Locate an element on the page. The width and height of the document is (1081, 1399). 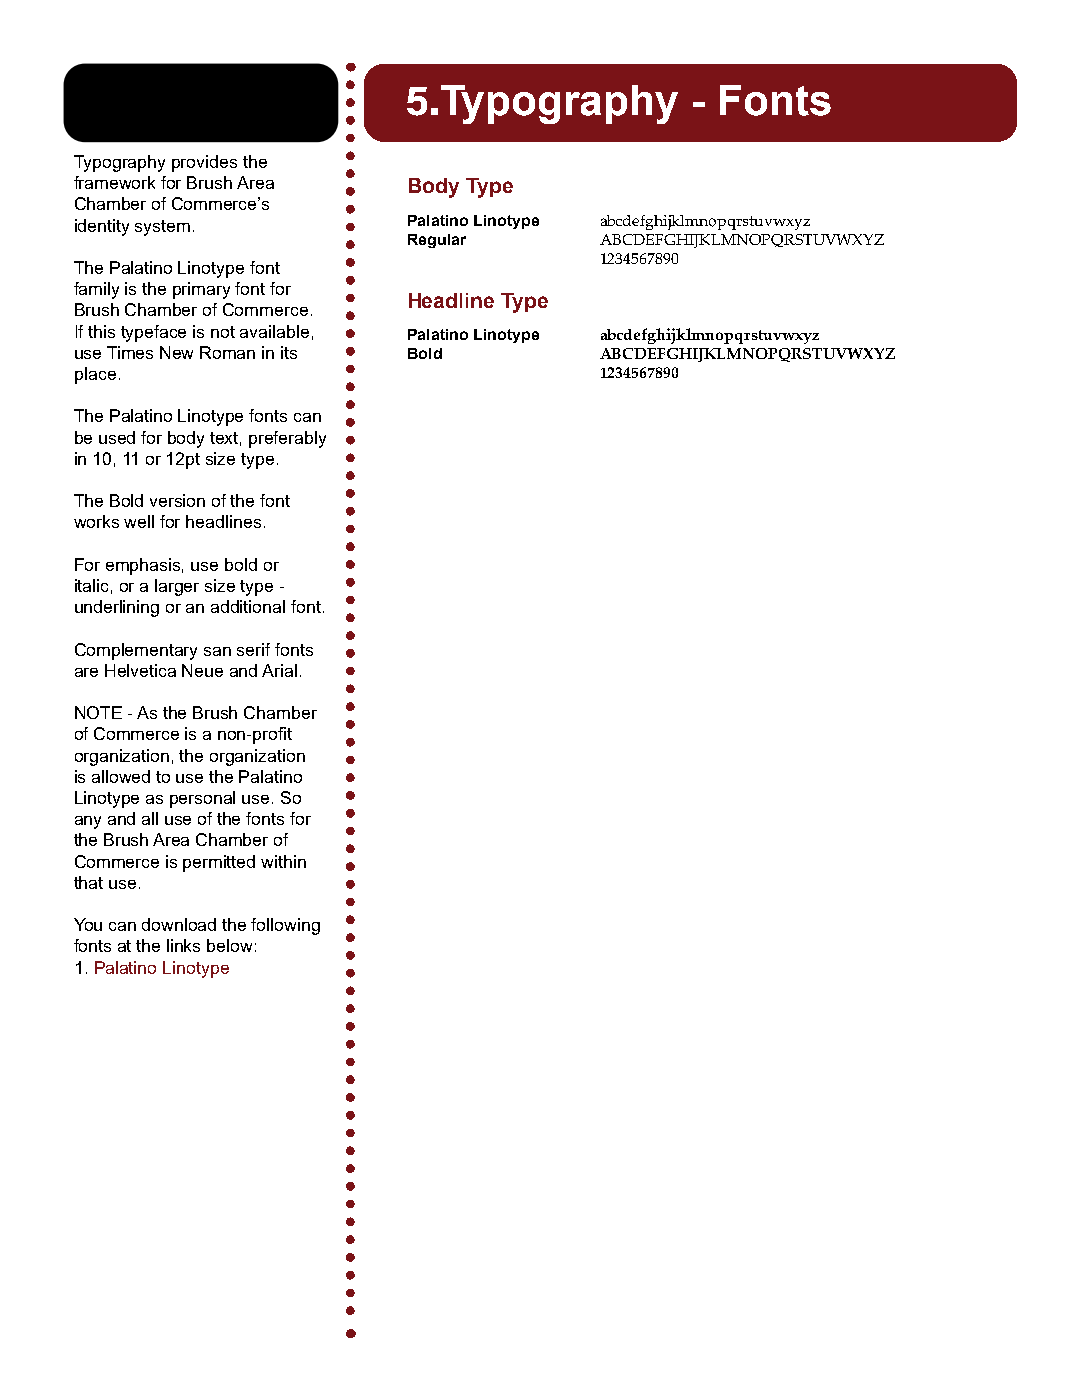
Arial is located at coordinates (279, 670).
